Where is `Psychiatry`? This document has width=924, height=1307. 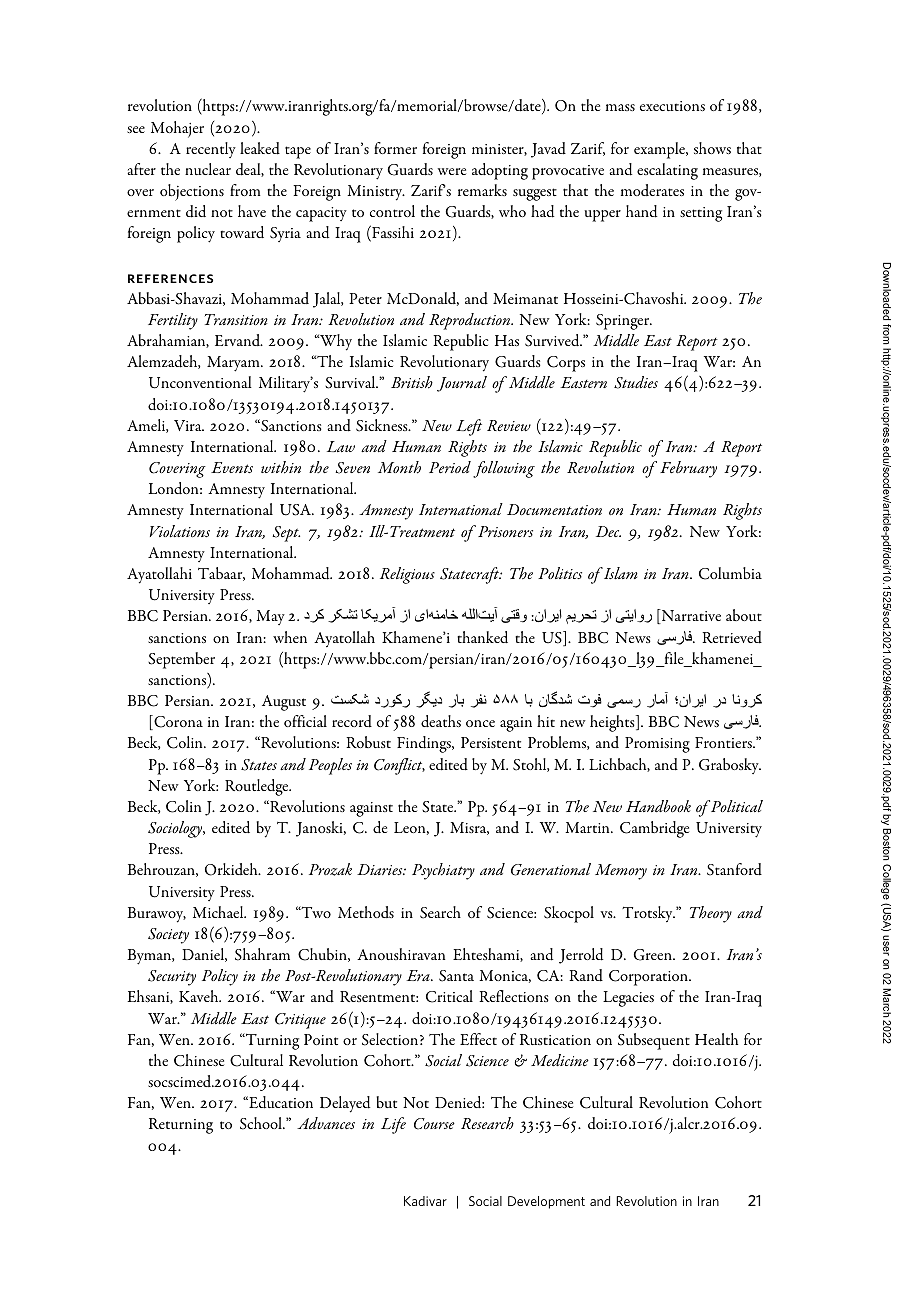 Psychiatry is located at coordinates (443, 871).
